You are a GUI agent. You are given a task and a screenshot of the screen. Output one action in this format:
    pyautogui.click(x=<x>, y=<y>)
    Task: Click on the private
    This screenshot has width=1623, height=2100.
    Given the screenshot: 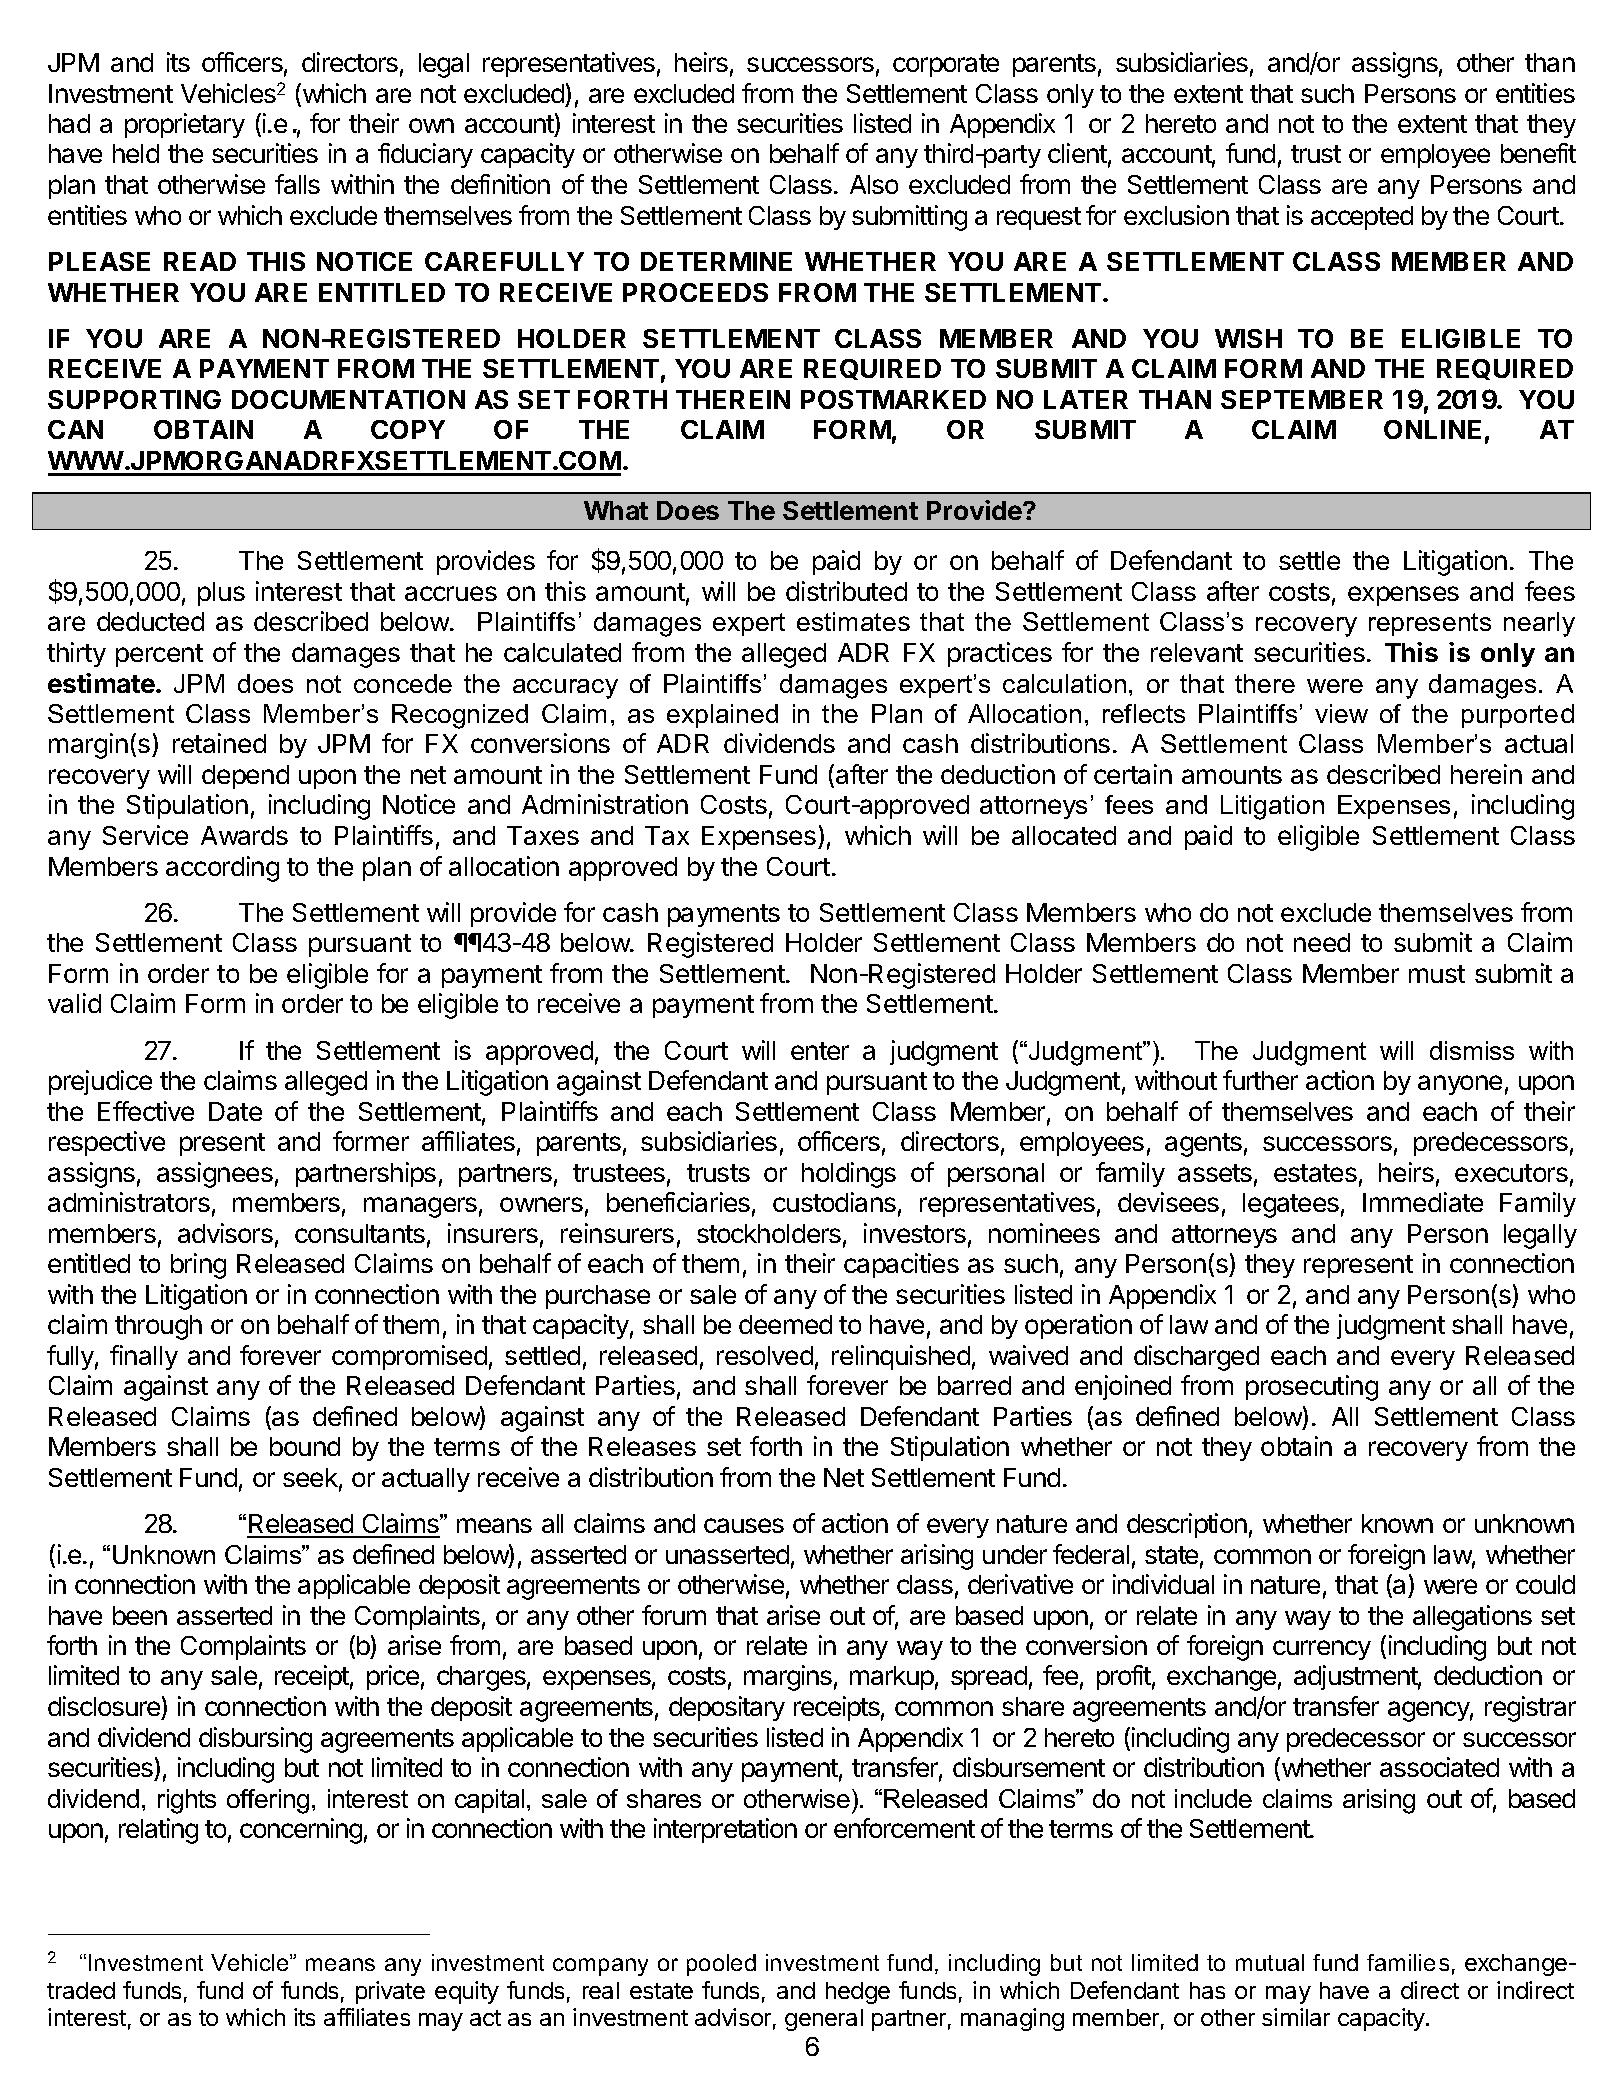 What is the action you would take?
    pyautogui.click(x=390, y=1992)
